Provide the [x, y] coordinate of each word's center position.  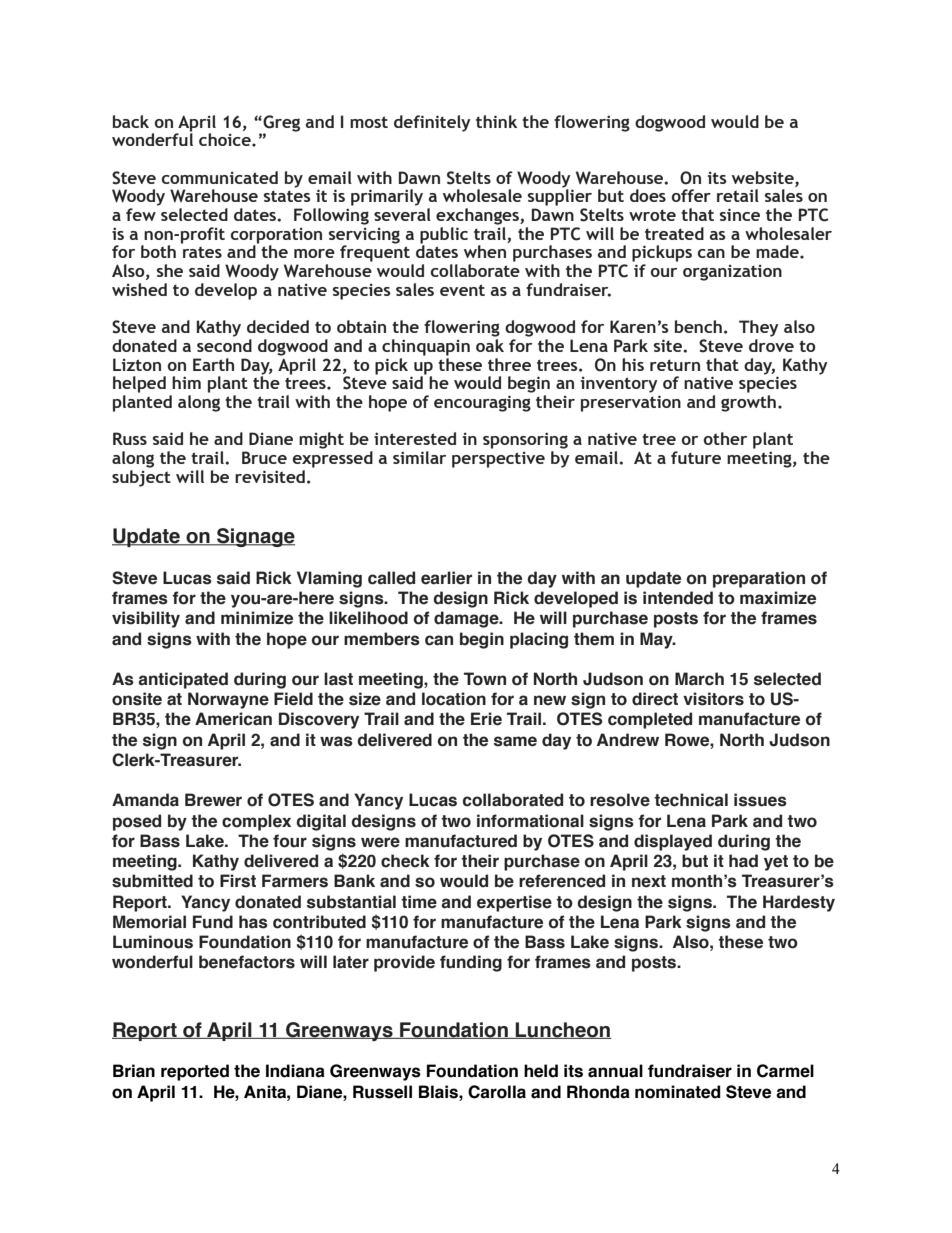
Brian [134, 1071]
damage [467, 619]
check [405, 861]
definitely [432, 123]
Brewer [213, 800]
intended [678, 598]
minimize [257, 618]
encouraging [482, 403]
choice [226, 139]
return [675, 365]
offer [691, 195]
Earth [213, 364]
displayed [673, 842]
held [541, 1071]
